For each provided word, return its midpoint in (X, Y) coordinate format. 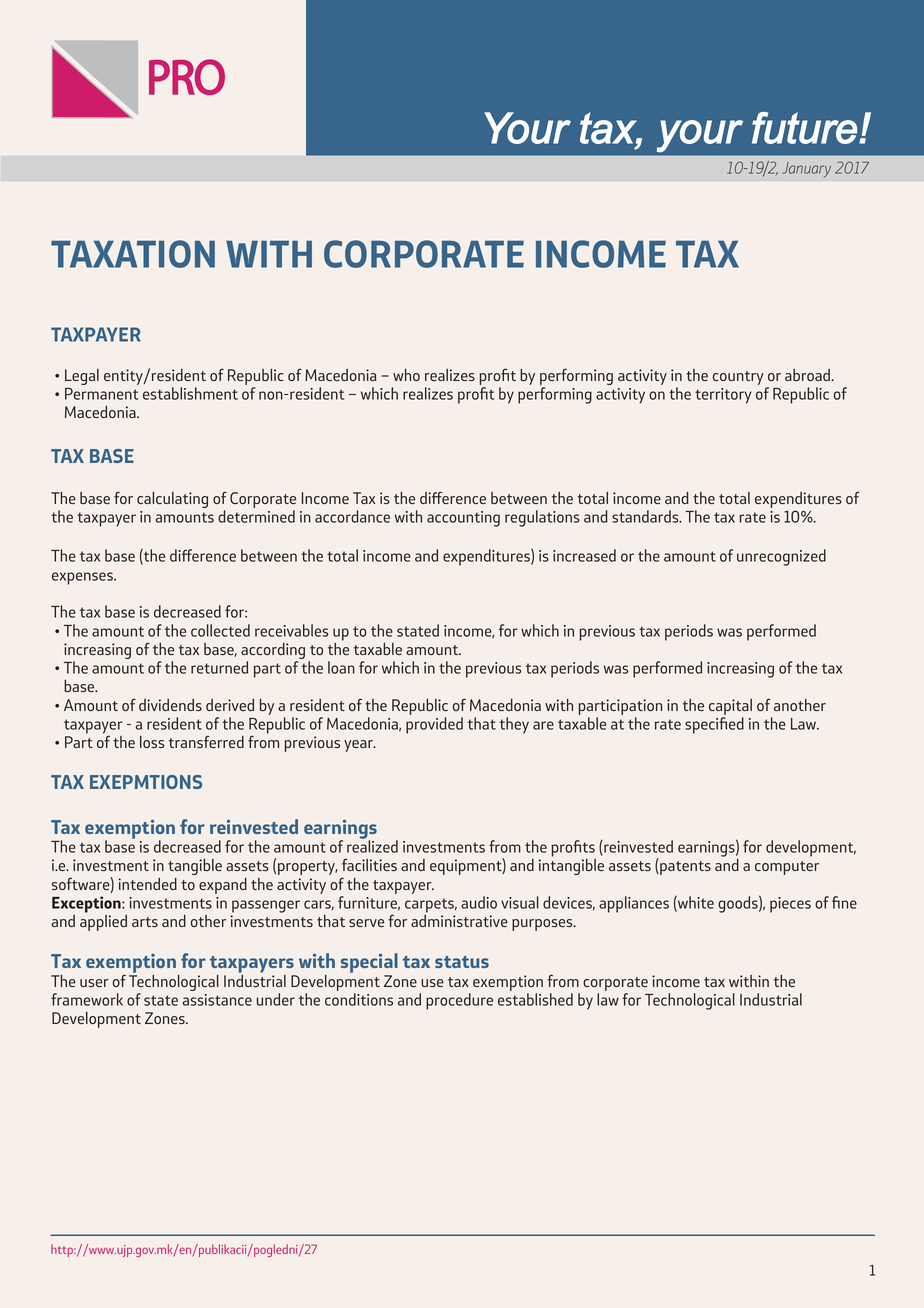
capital (730, 708)
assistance (217, 1000)
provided (434, 725)
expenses (83, 578)
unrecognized (781, 557)
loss (152, 742)
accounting (463, 519)
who (406, 375)
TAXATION (133, 254)
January (806, 170)
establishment (190, 393)
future (805, 128)
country (738, 378)
